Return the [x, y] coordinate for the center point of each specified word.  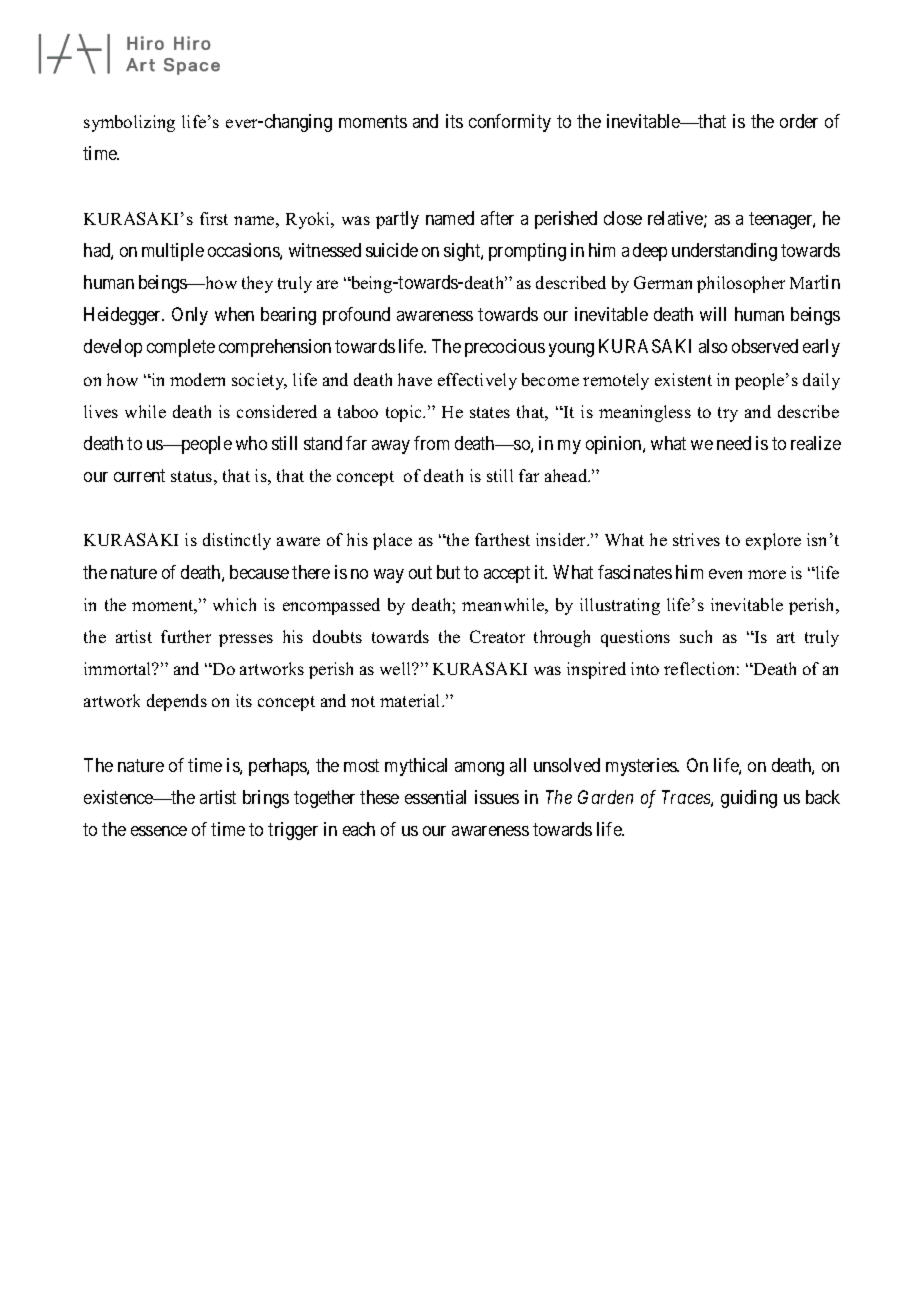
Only [190, 316]
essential [435, 797]
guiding [749, 799]
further [186, 636]
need [734, 443]
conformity [510, 123]
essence [159, 831]
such [696, 636]
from [431, 443]
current [139, 475]
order [799, 121]
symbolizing [129, 123]
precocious [505, 348]
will [713, 314]
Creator [497, 636]
